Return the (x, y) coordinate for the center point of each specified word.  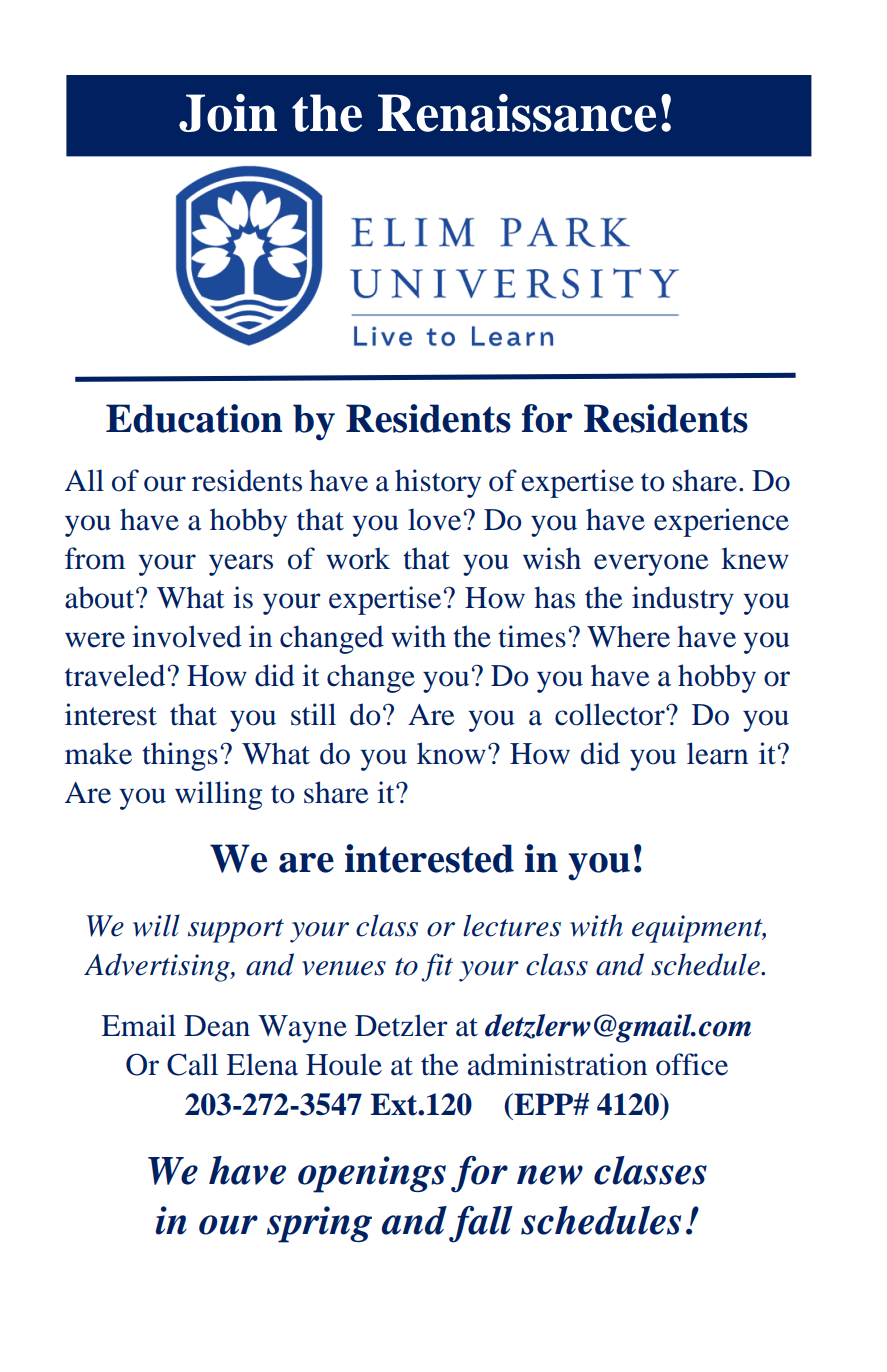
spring (319, 1224)
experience (721, 522)
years (241, 565)
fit (437, 967)
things (180, 756)
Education (194, 418)
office (692, 1064)
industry (683, 600)
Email (139, 1025)
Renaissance (517, 113)
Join (228, 113)
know (451, 753)
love (434, 519)
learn (717, 753)
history (438, 483)
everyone (651, 565)
